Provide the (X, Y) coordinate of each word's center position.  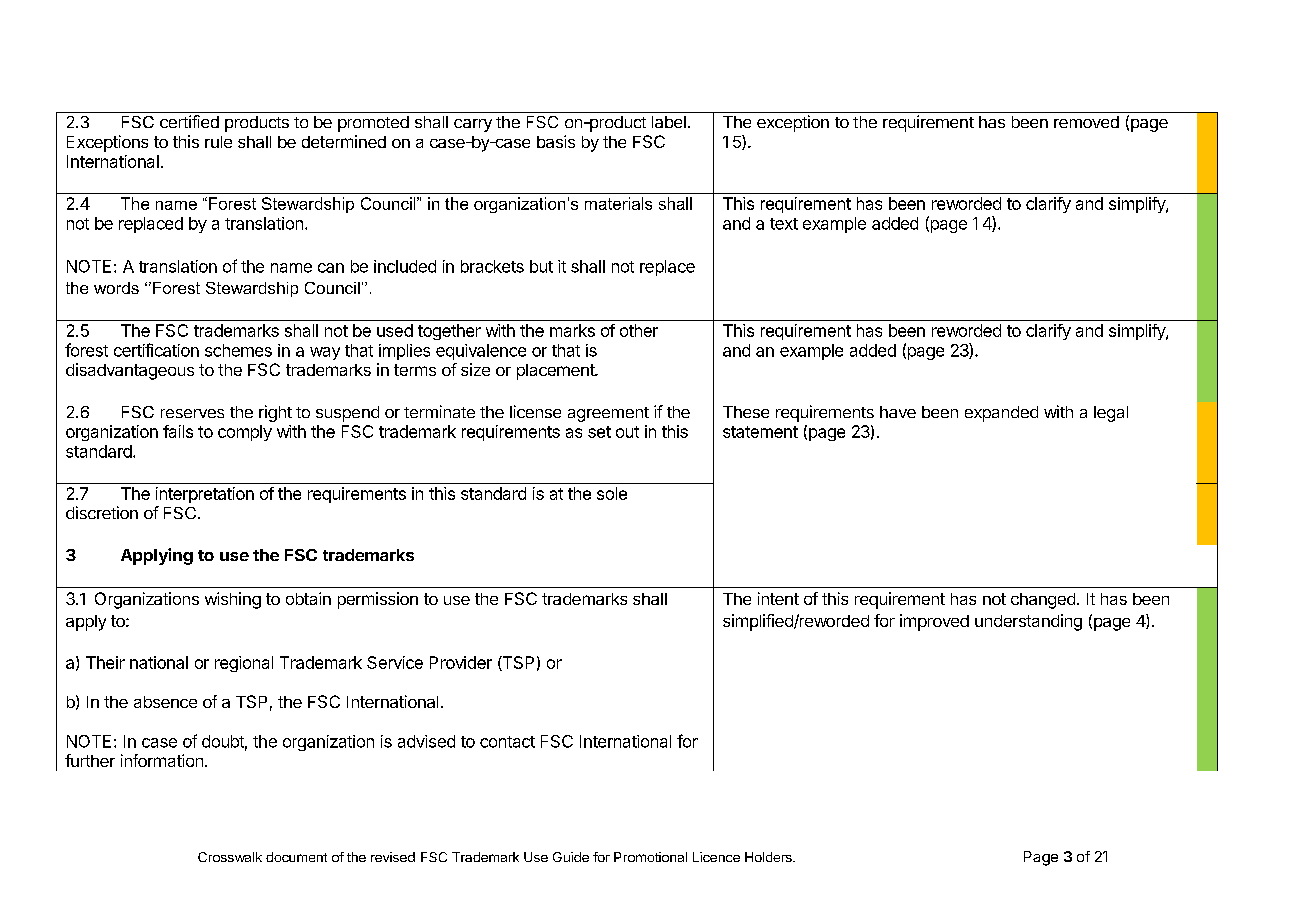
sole (612, 493)
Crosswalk (230, 857)
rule (218, 142)
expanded (1001, 414)
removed (1086, 122)
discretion (102, 512)
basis (556, 141)
